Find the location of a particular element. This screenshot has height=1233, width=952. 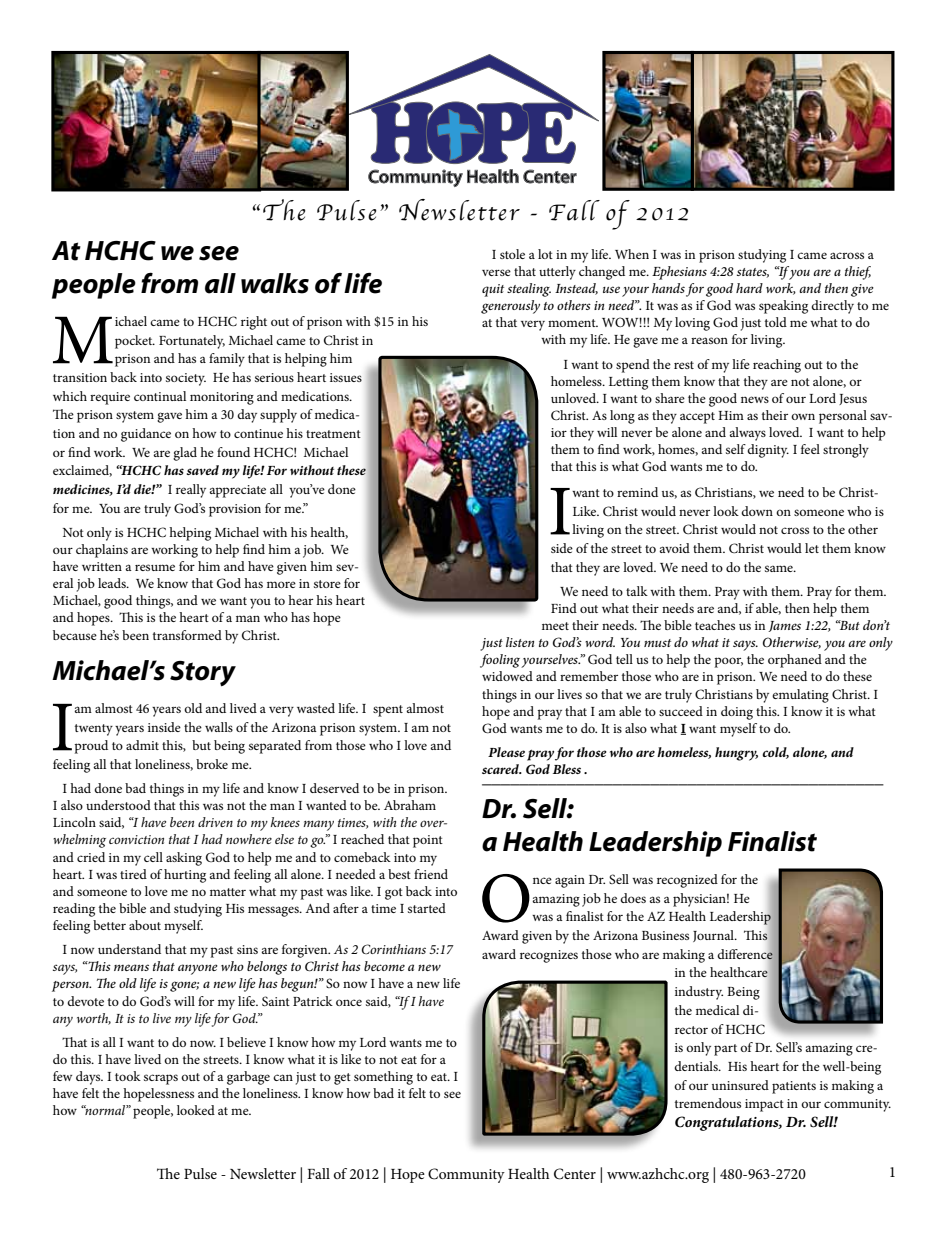

widowed is located at coordinates (507, 676).
